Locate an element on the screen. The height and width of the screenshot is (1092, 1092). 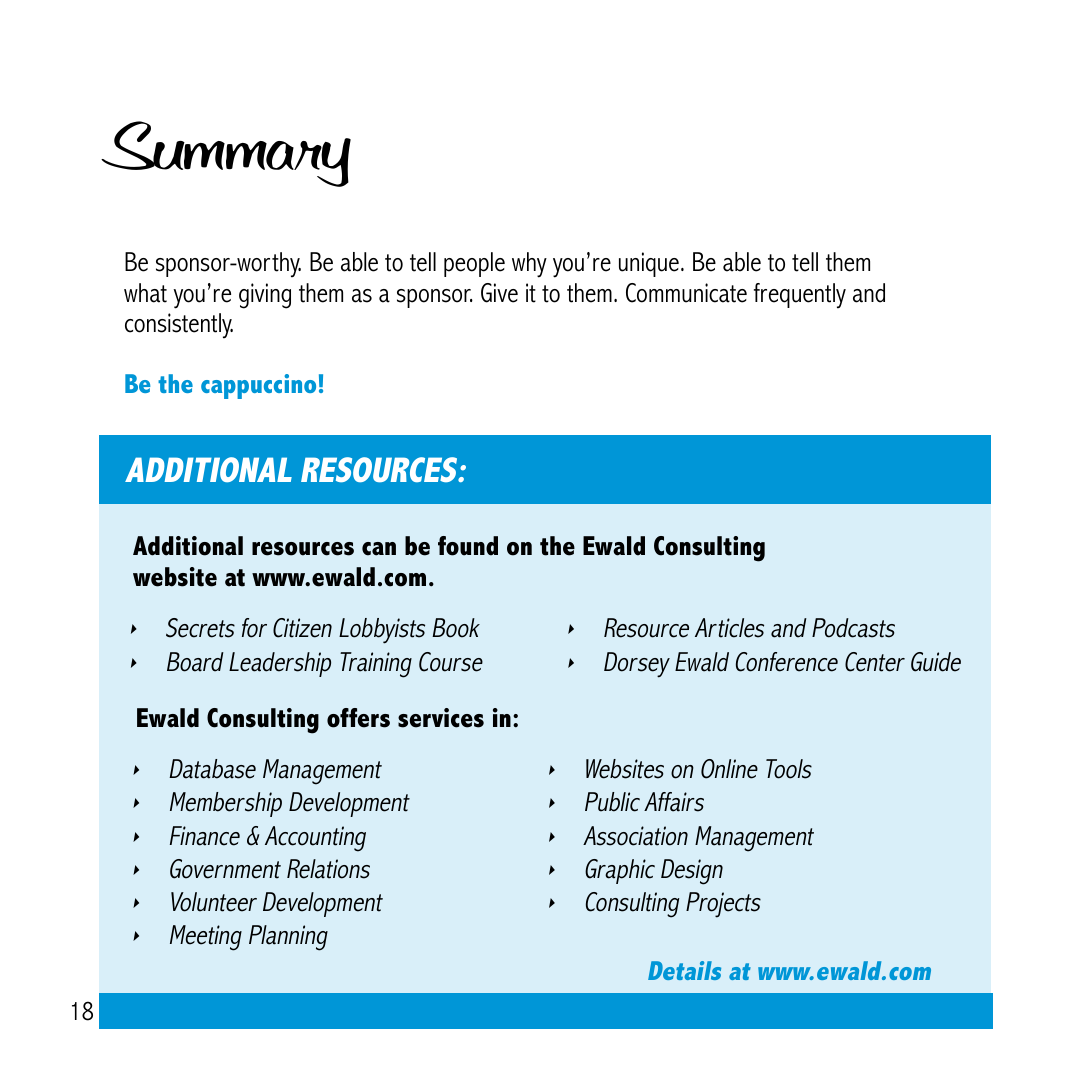
unique is located at coordinates (649, 264).
